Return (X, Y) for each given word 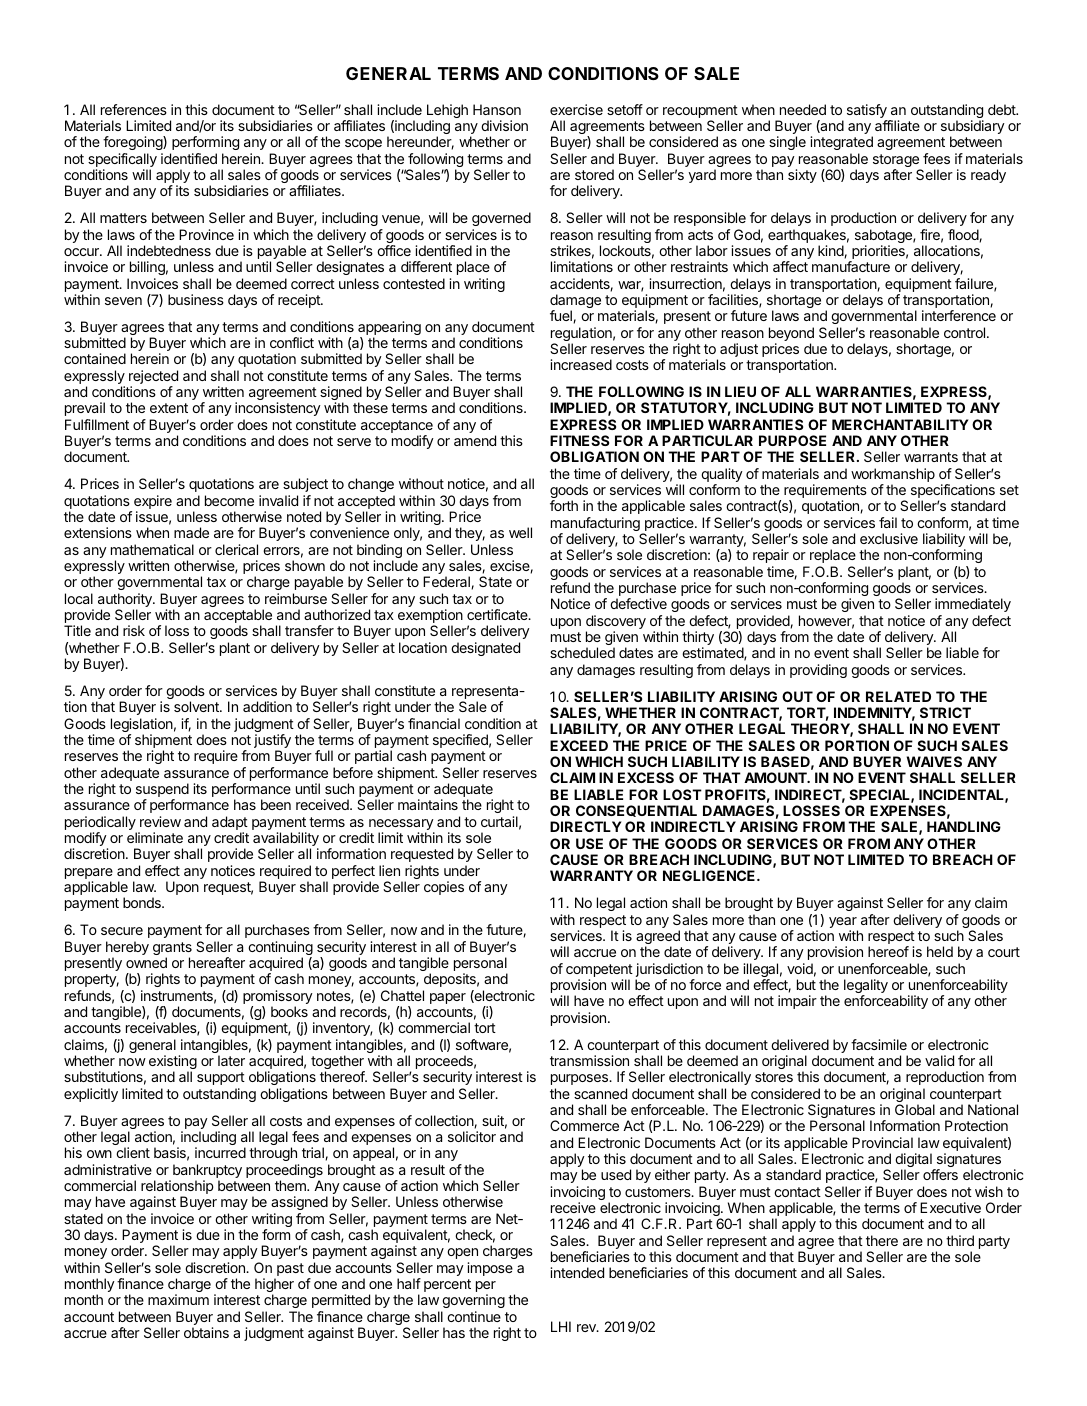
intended (577, 1272)
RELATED (898, 696)
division (504, 125)
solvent (197, 706)
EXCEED (579, 745)
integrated (841, 143)
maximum (178, 1299)
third (960, 1240)
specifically (122, 161)
